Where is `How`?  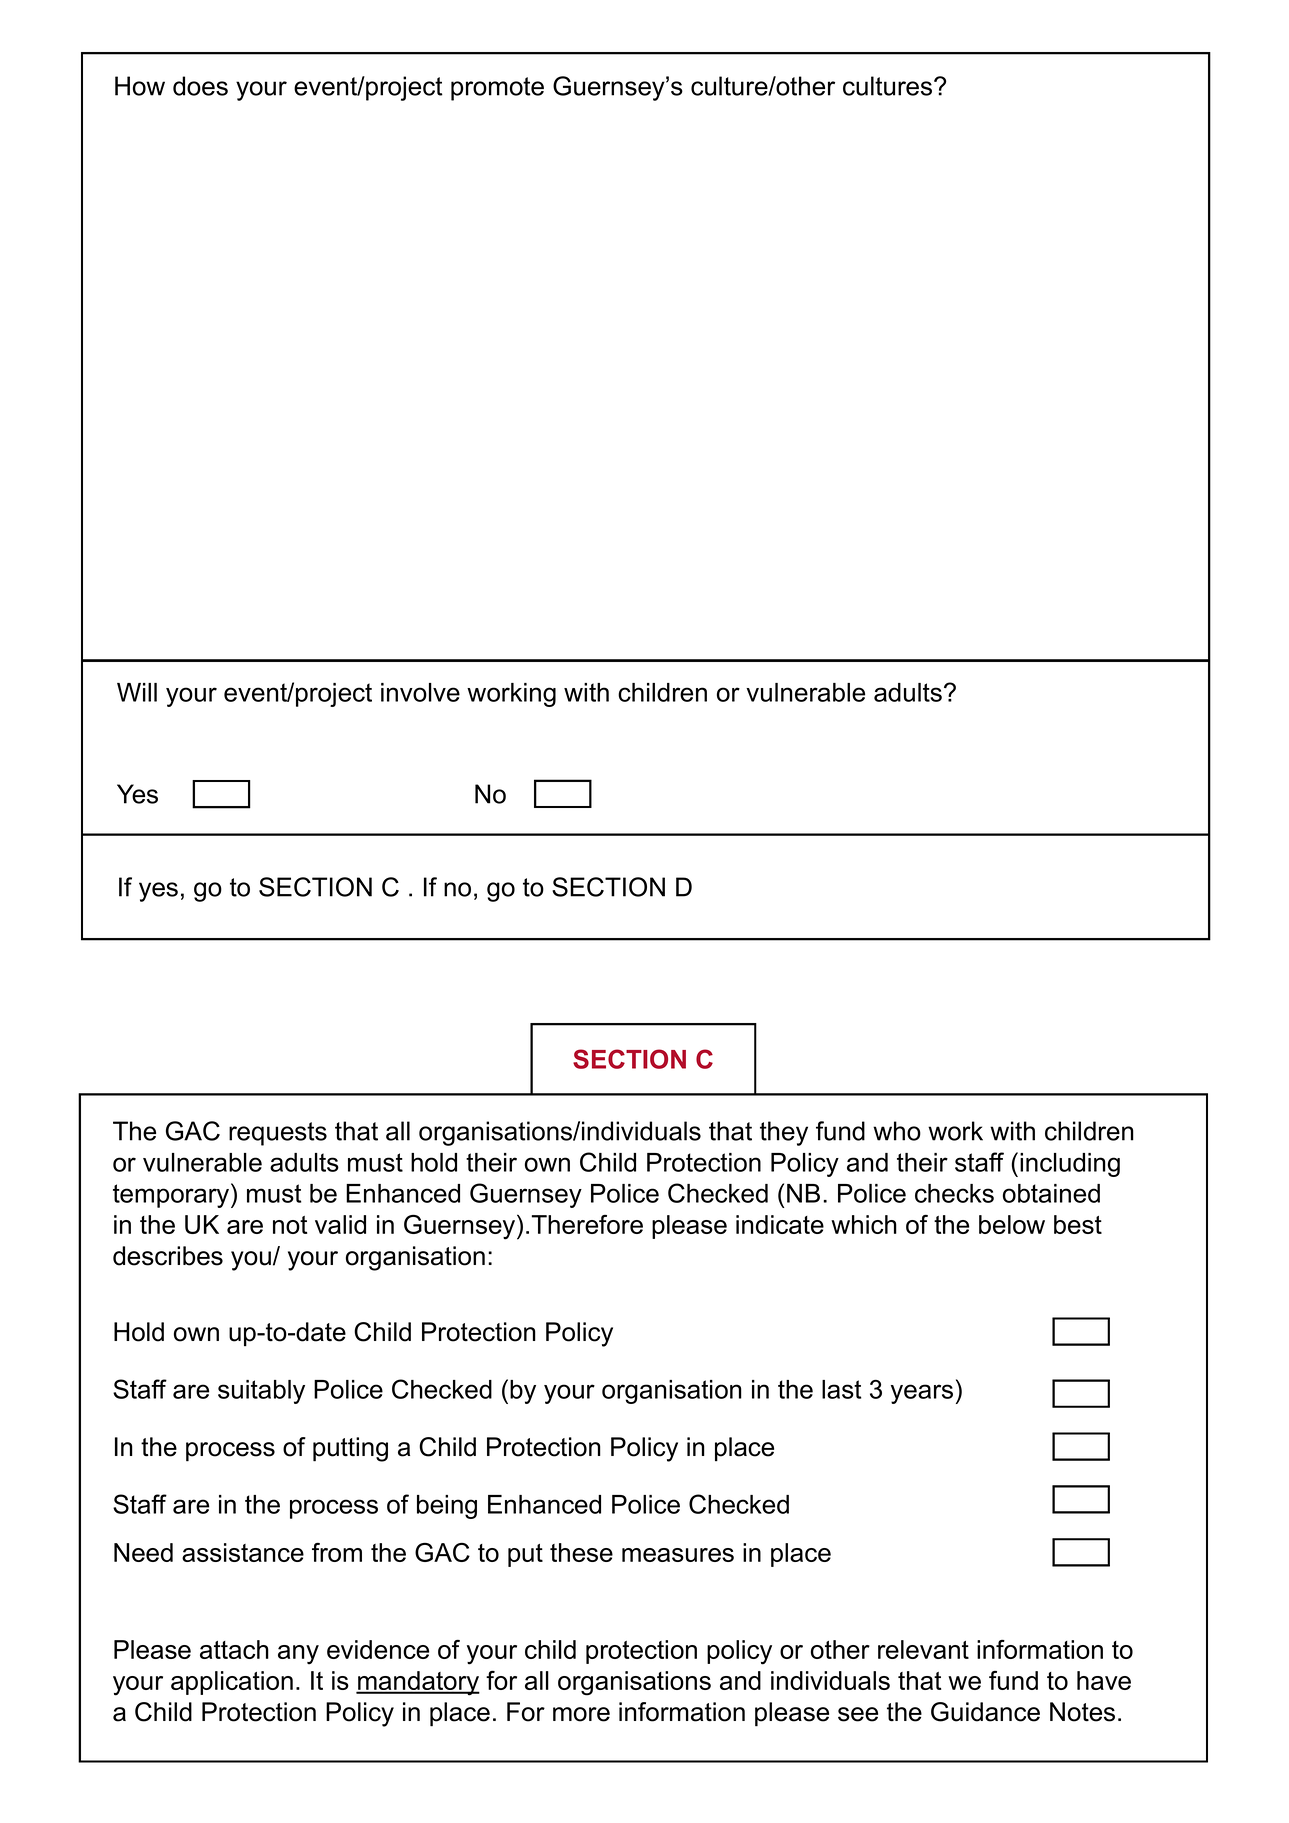
How is located at coordinates (140, 86).
